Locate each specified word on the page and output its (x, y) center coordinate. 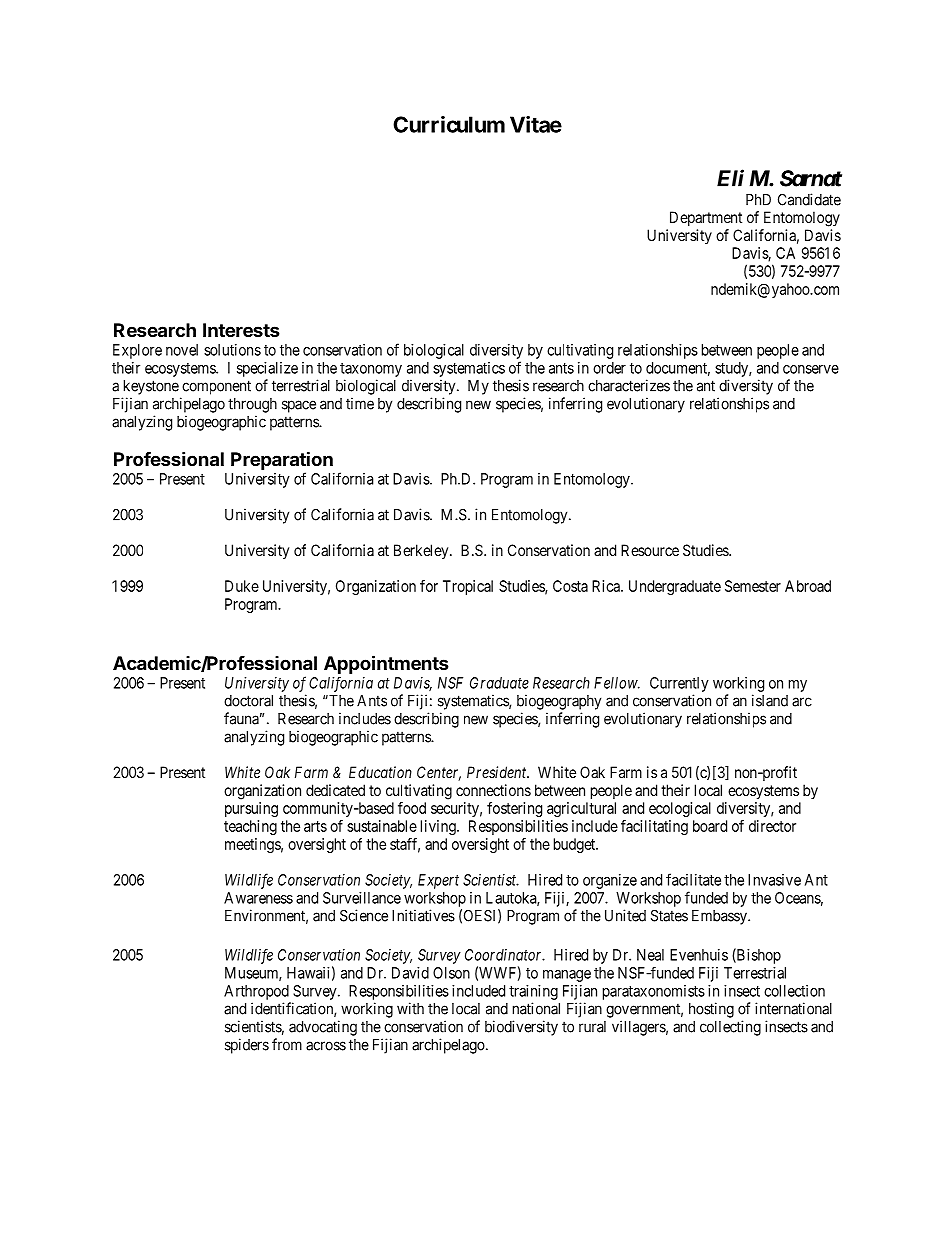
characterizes (629, 385)
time (360, 403)
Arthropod (256, 992)
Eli (730, 178)
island (770, 700)
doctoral (248, 701)
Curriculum (449, 124)
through (252, 405)
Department (706, 218)
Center (439, 773)
